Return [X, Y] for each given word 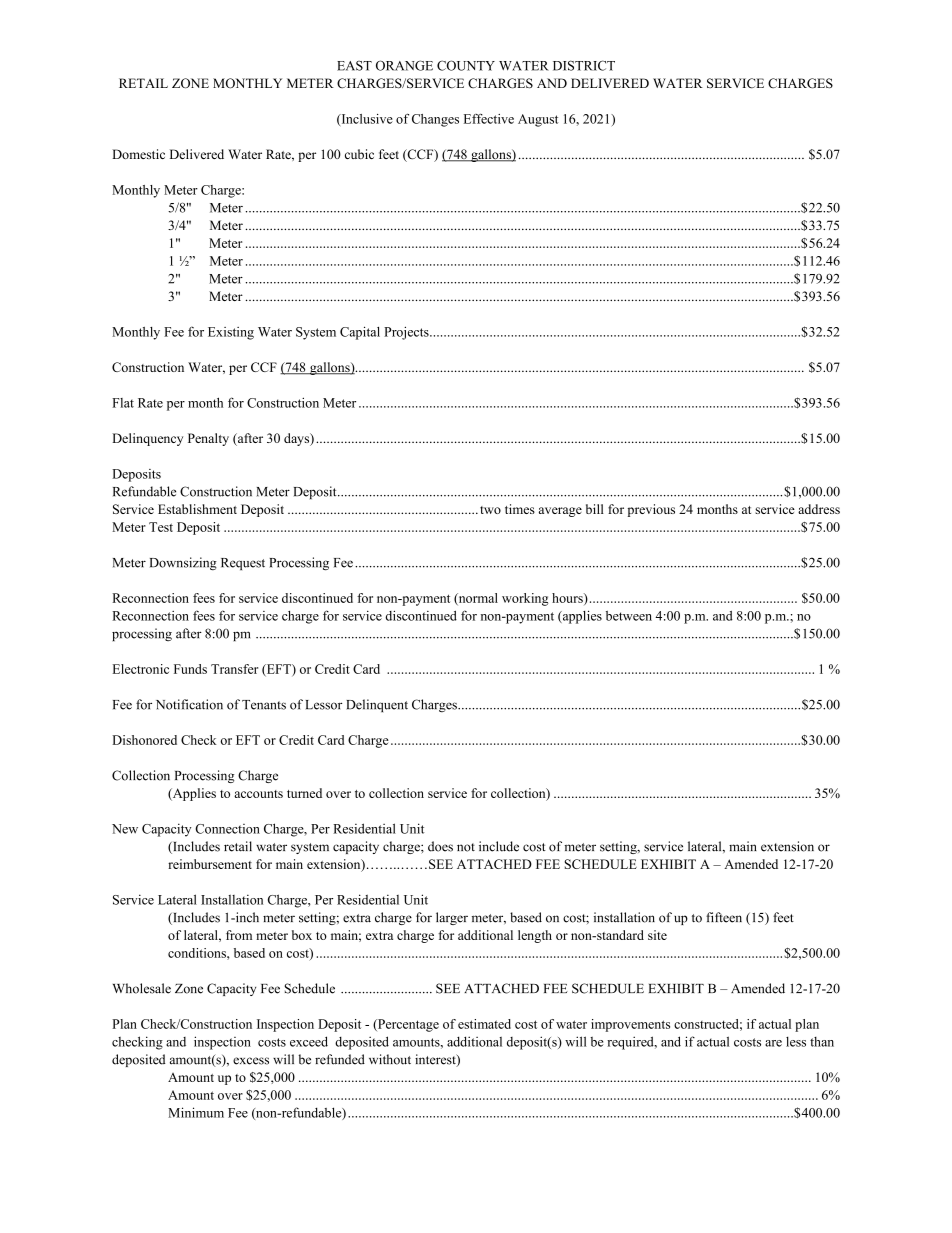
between [629, 616]
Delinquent [377, 705]
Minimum [196, 1112]
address [819, 509]
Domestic [138, 154]
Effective [489, 119]
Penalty [208, 439]
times [520, 509]
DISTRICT [584, 65]
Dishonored [144, 740]
